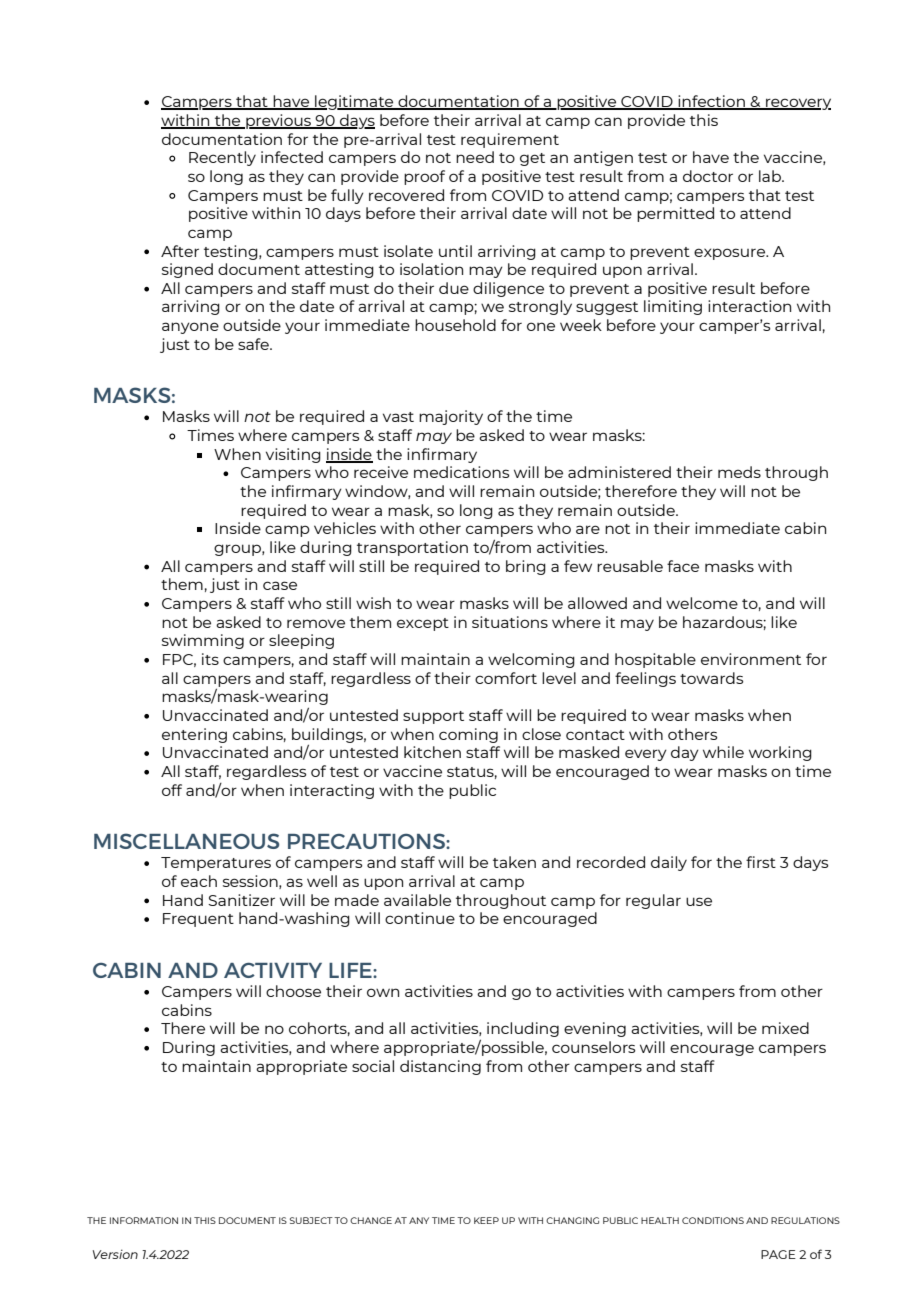 Image resolution: width=924 pixels, height=1308 pixels. What do you see at coordinates (144, 1220) in the screenshot?
I see `INFORMATION` at bounding box center [144, 1220].
